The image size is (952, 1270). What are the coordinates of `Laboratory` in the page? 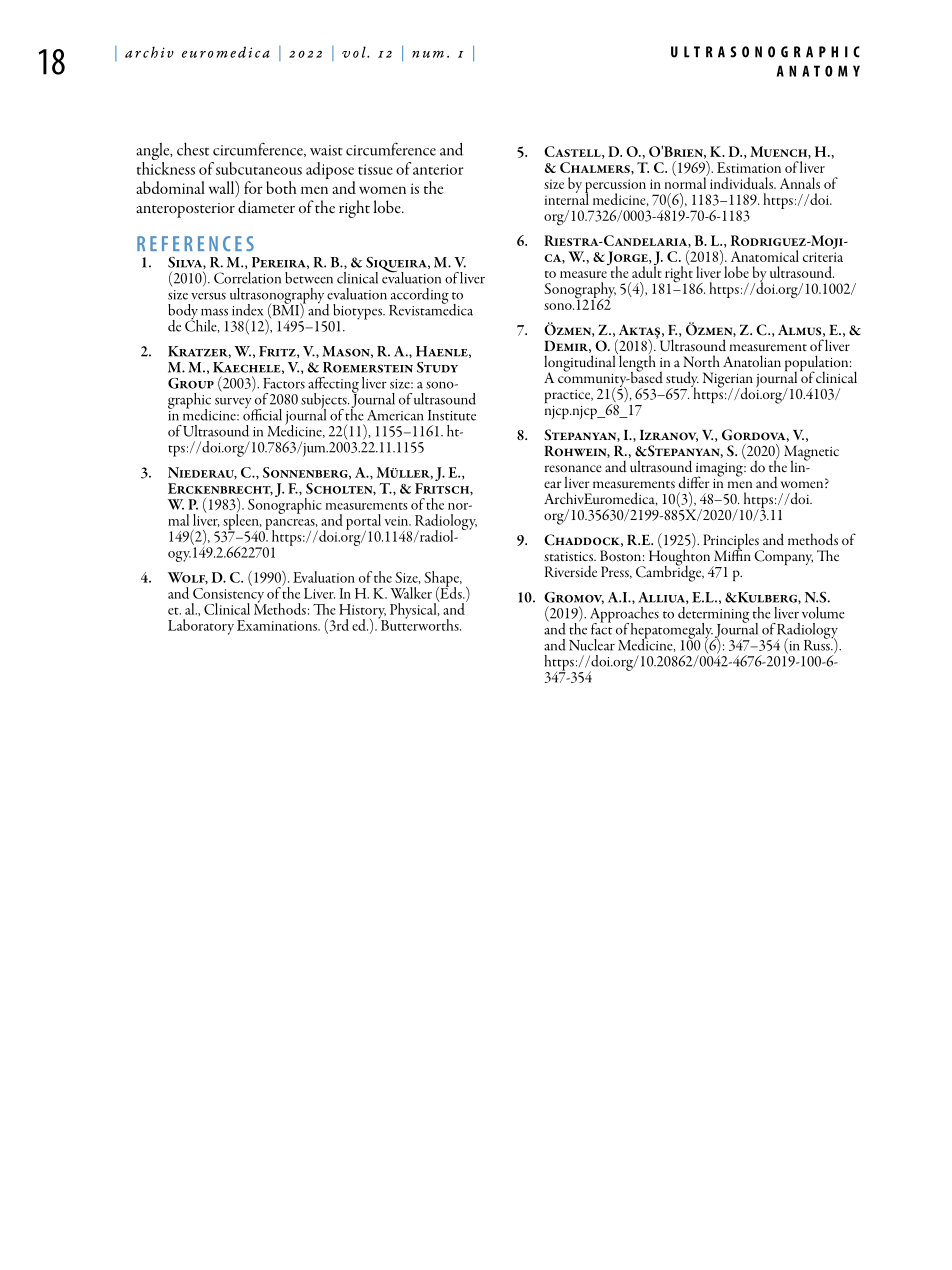 It's located at (201, 627).
